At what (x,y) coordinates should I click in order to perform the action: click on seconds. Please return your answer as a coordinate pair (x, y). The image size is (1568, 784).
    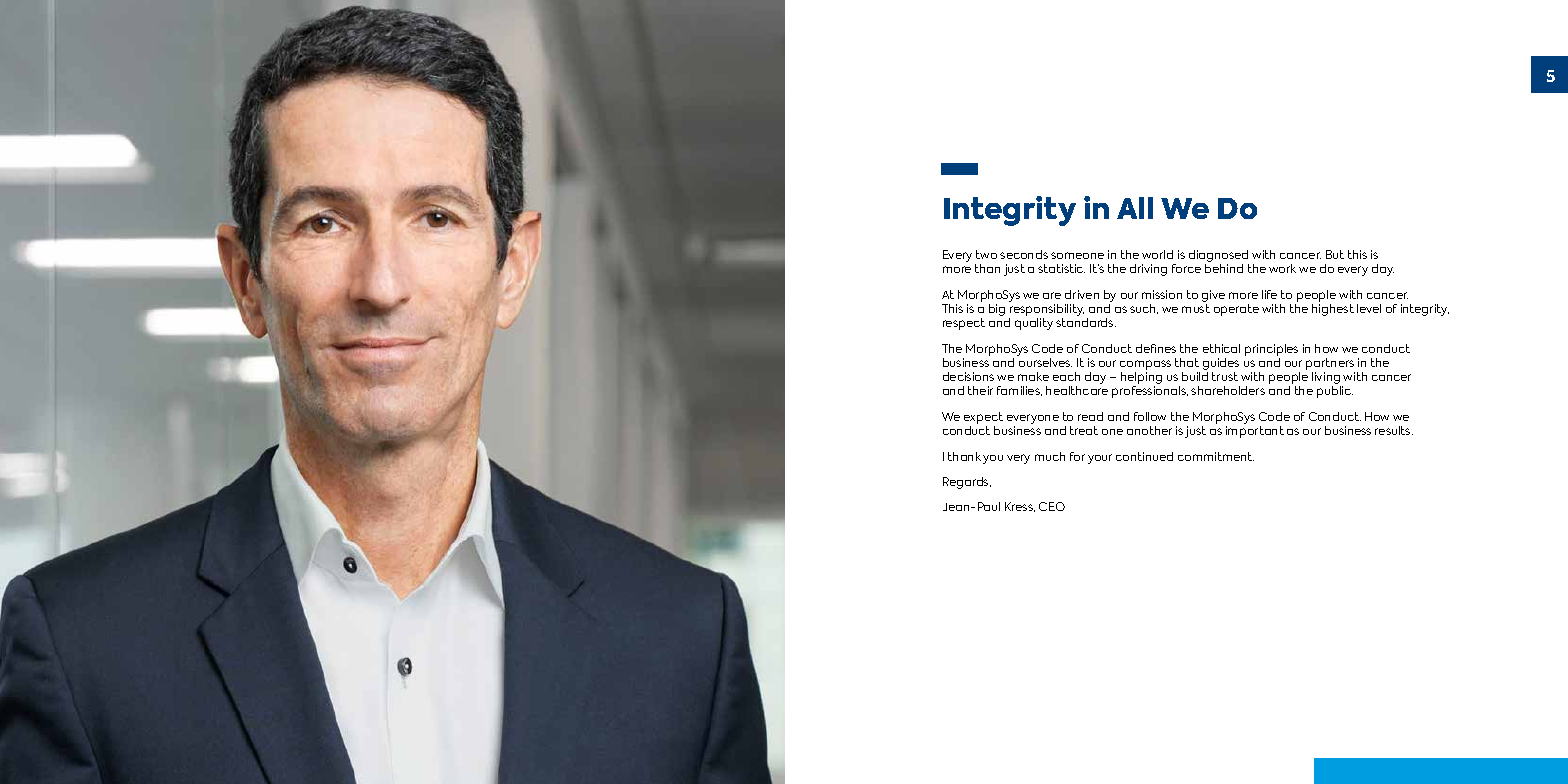
    Looking at the image, I should click on (1024, 254).
